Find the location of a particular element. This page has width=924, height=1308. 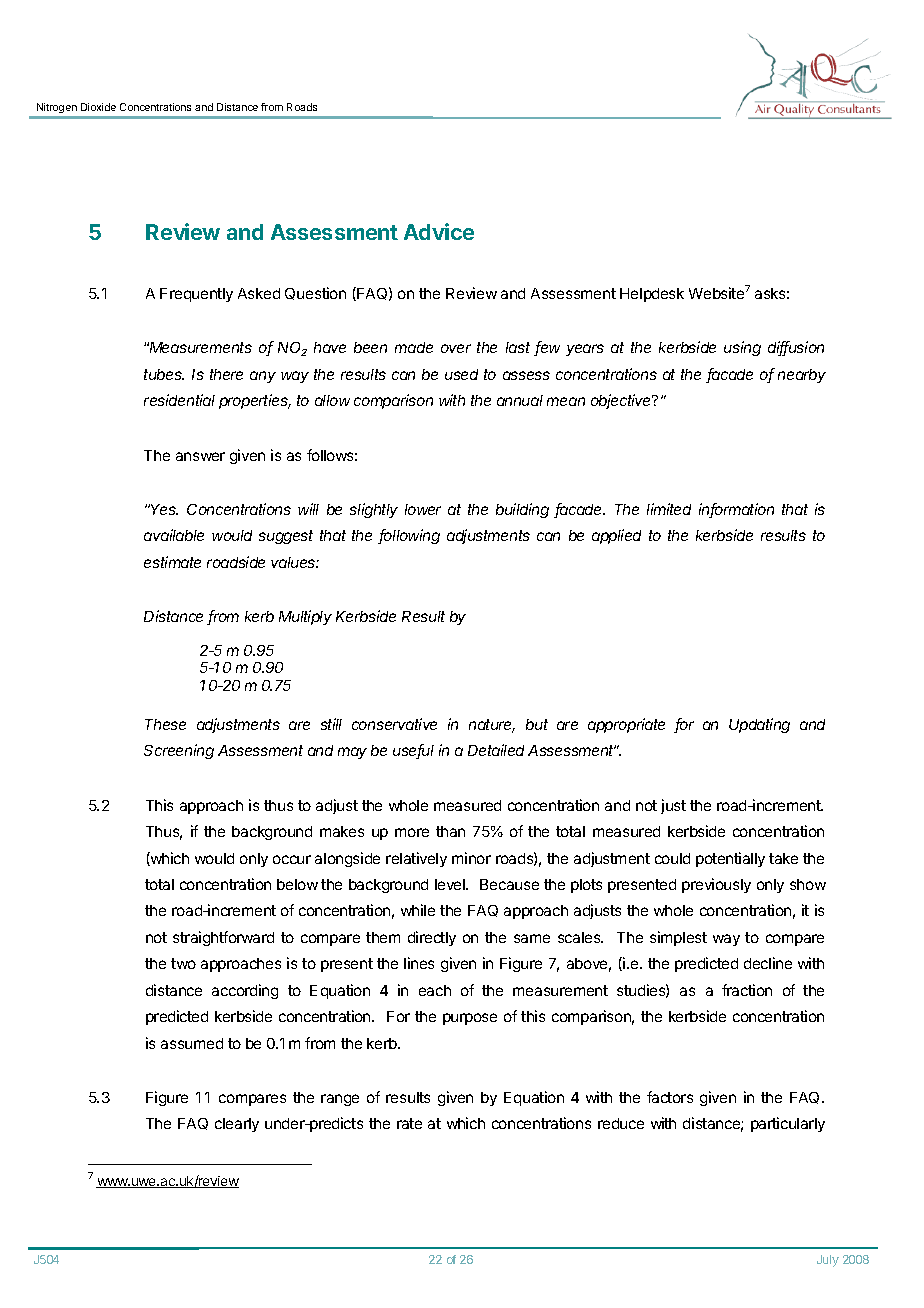

decline is located at coordinates (768, 963).
